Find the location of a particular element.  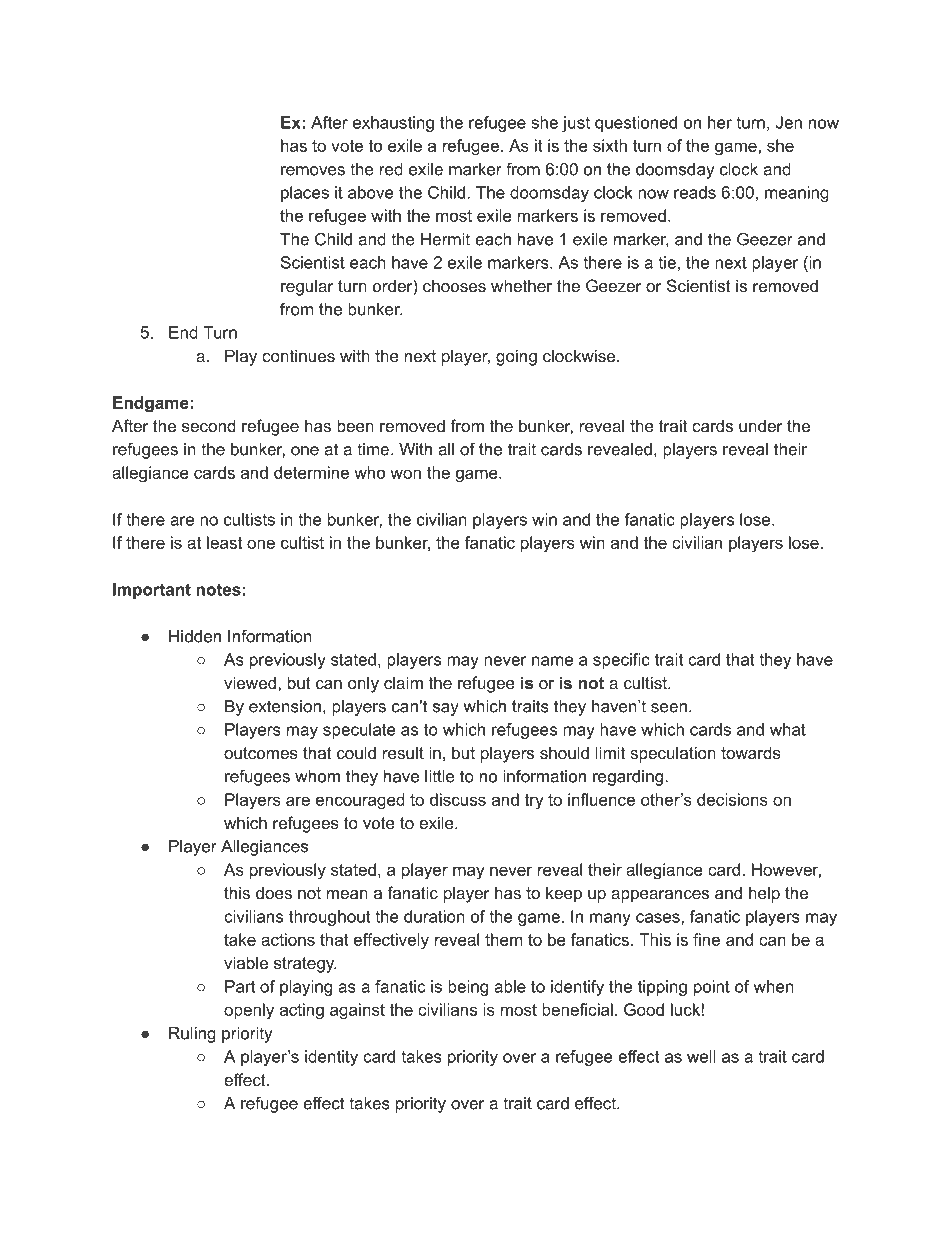

removes is located at coordinates (313, 171).
